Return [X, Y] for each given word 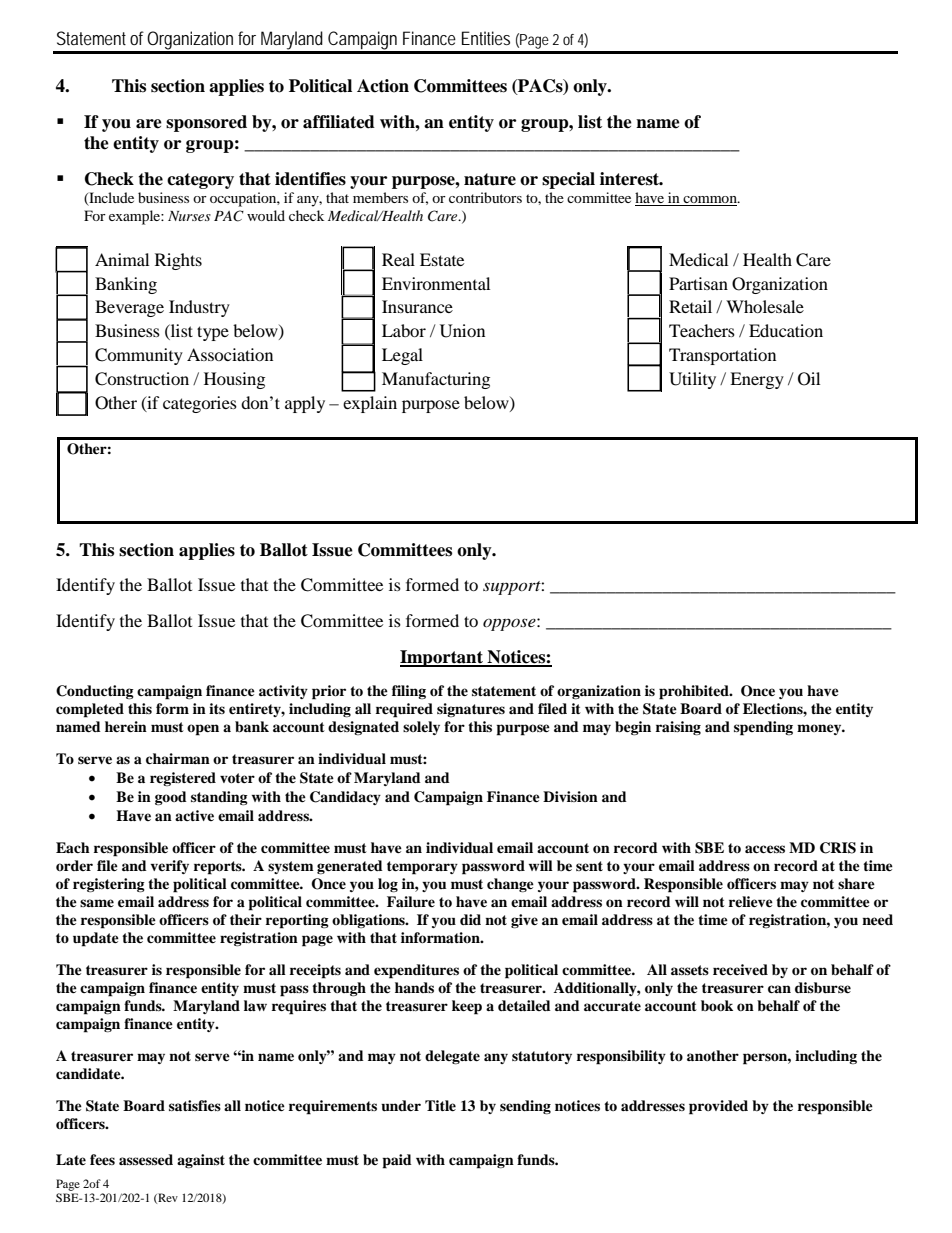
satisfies [195, 1105]
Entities [486, 38]
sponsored [206, 123]
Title [440, 1105]
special [568, 180]
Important [442, 658]
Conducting [95, 692]
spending [763, 728]
